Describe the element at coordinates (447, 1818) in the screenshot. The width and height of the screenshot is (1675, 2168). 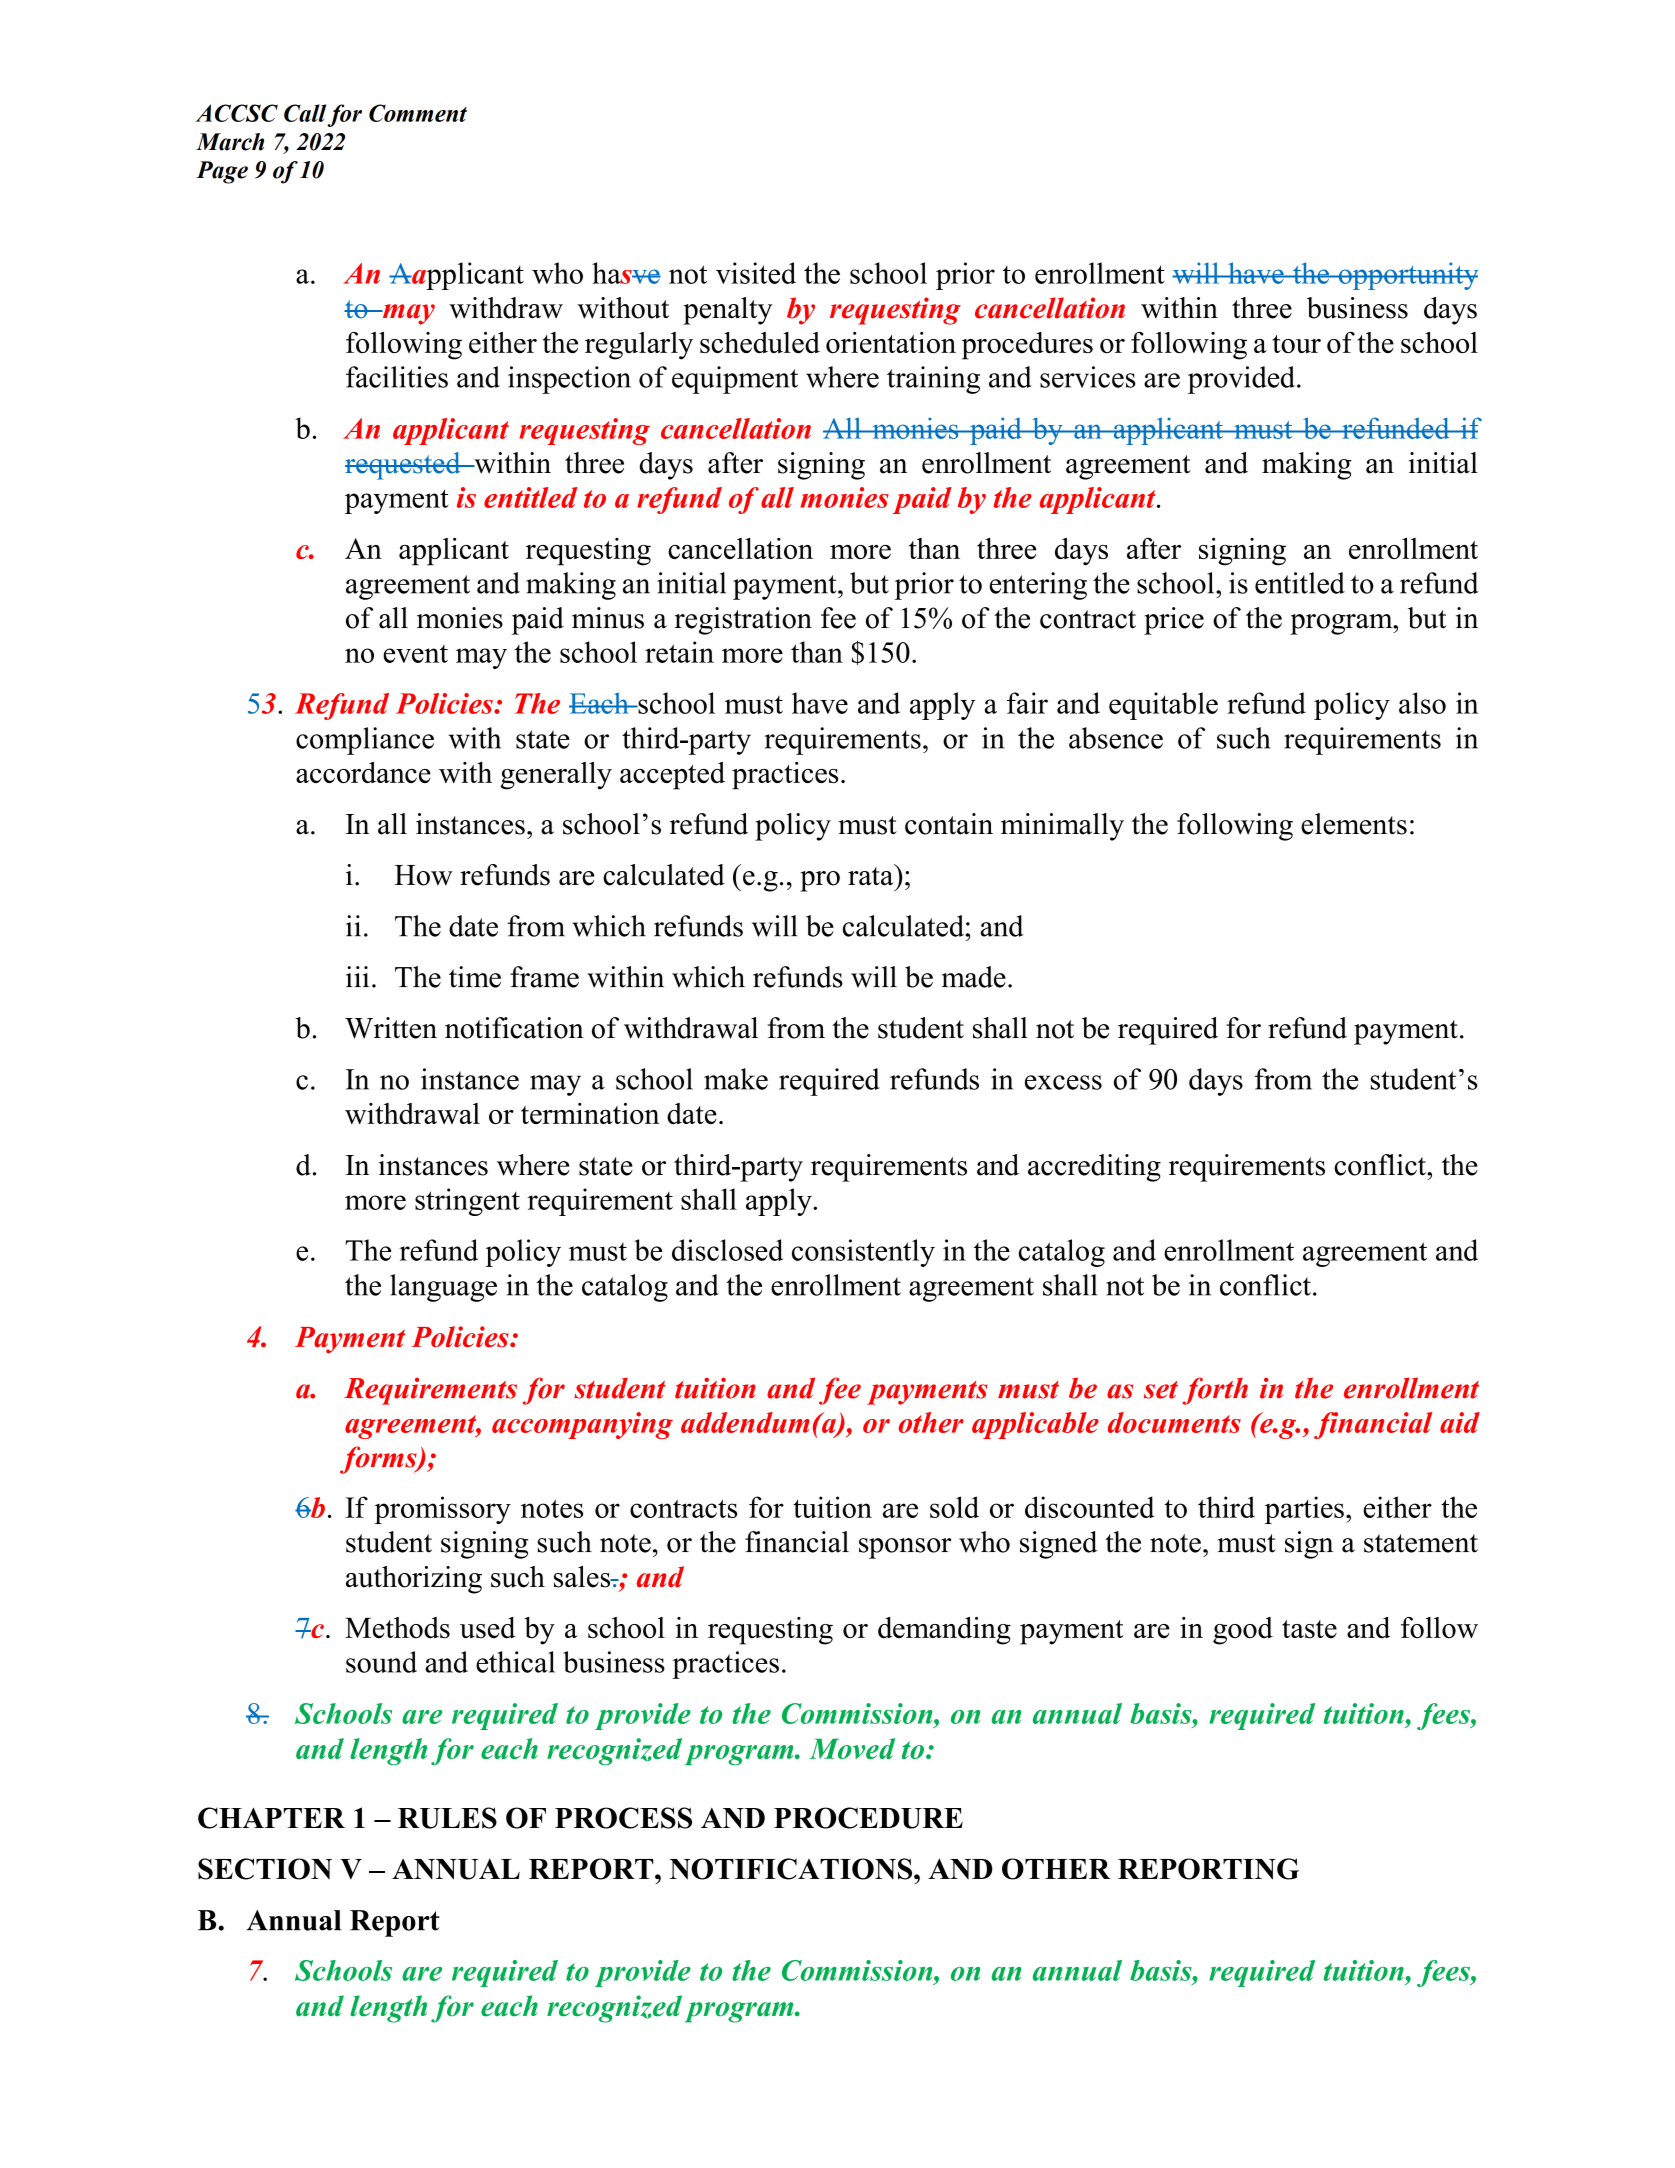
I see `RULES` at that location.
